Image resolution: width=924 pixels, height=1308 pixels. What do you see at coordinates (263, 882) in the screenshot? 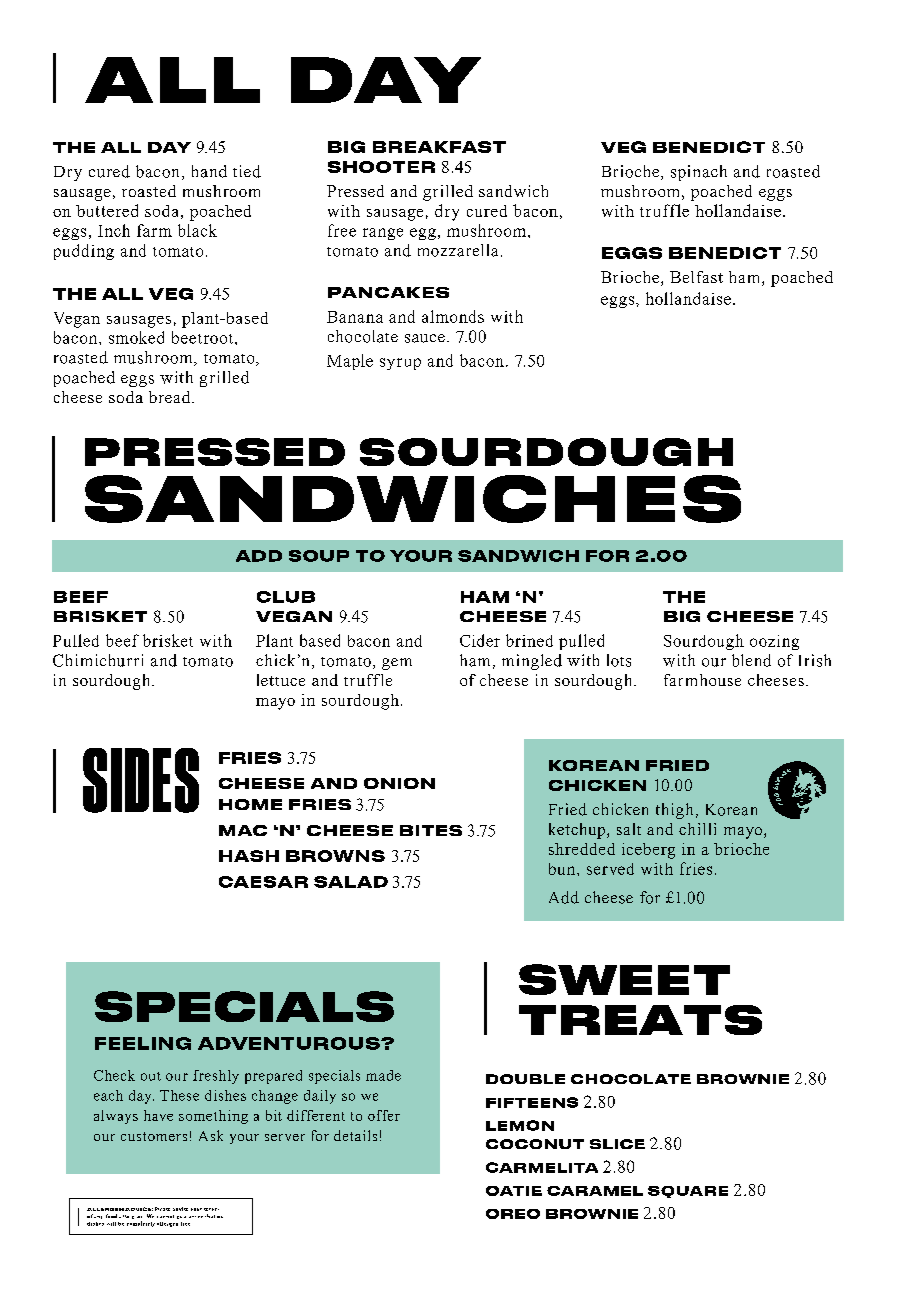
I see `CAESAR` at bounding box center [263, 882].
